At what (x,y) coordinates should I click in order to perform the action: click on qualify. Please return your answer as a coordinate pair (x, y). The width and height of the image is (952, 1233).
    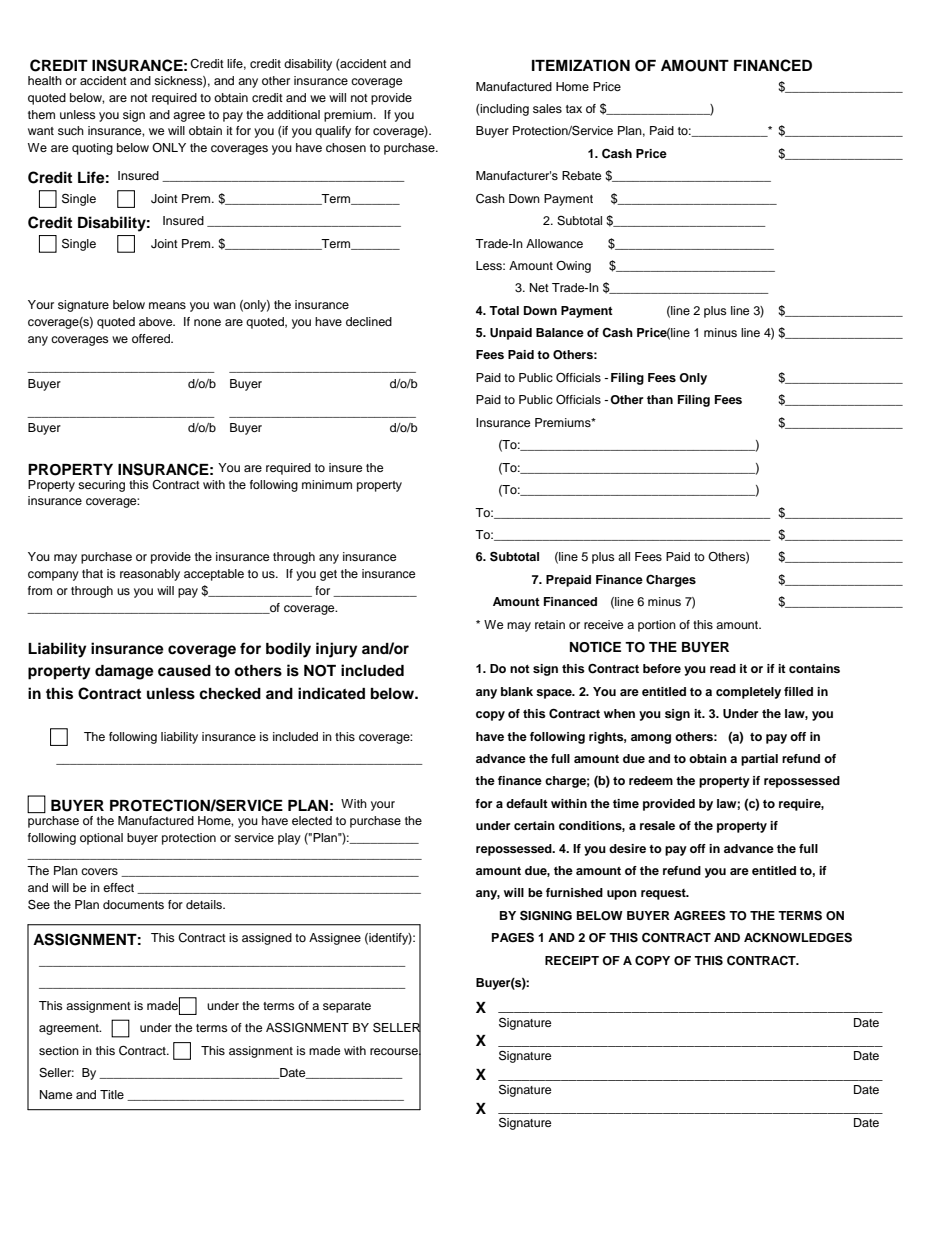
    Looking at the image, I should click on (333, 132).
